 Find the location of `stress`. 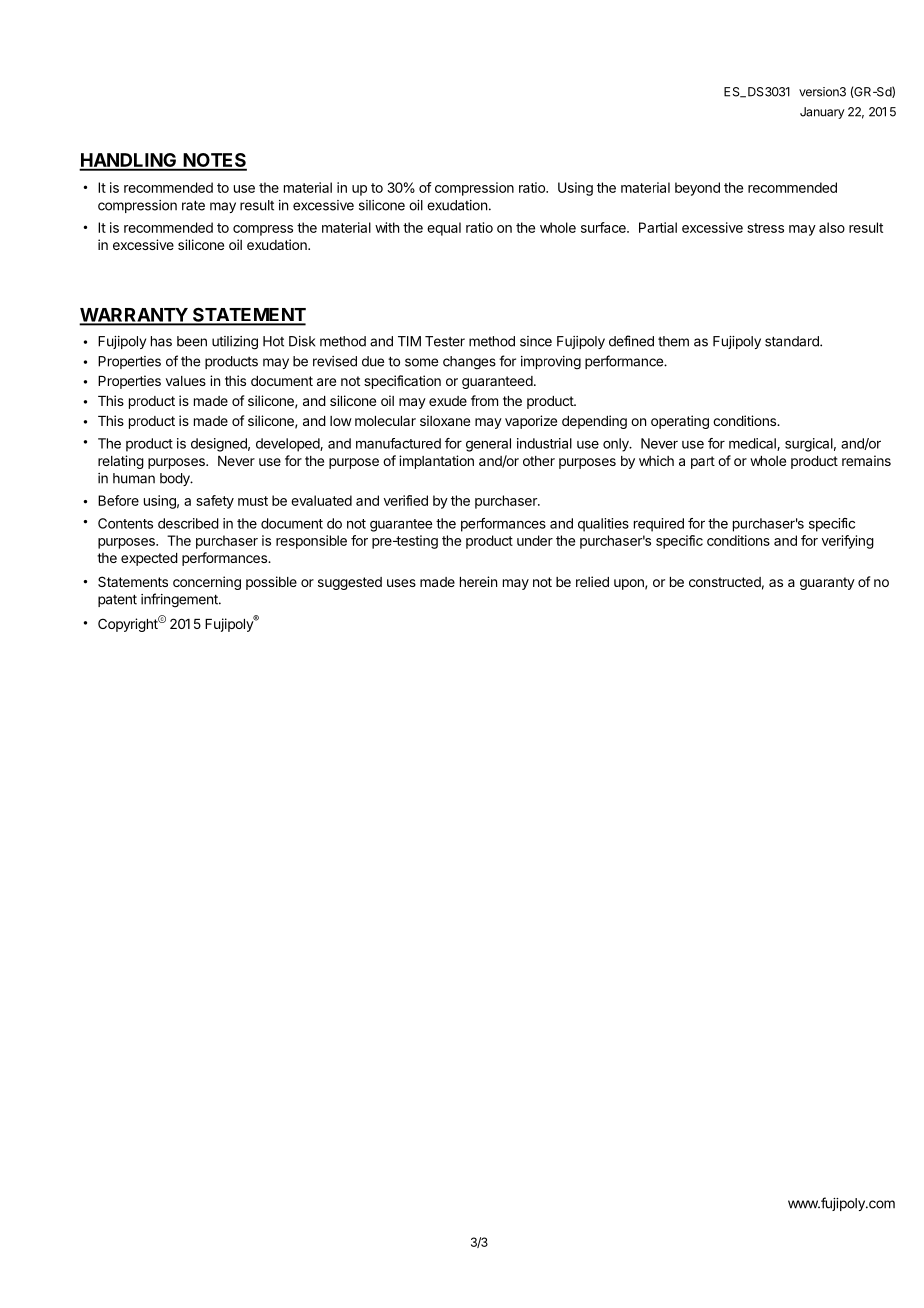

stress is located at coordinates (765, 228).
